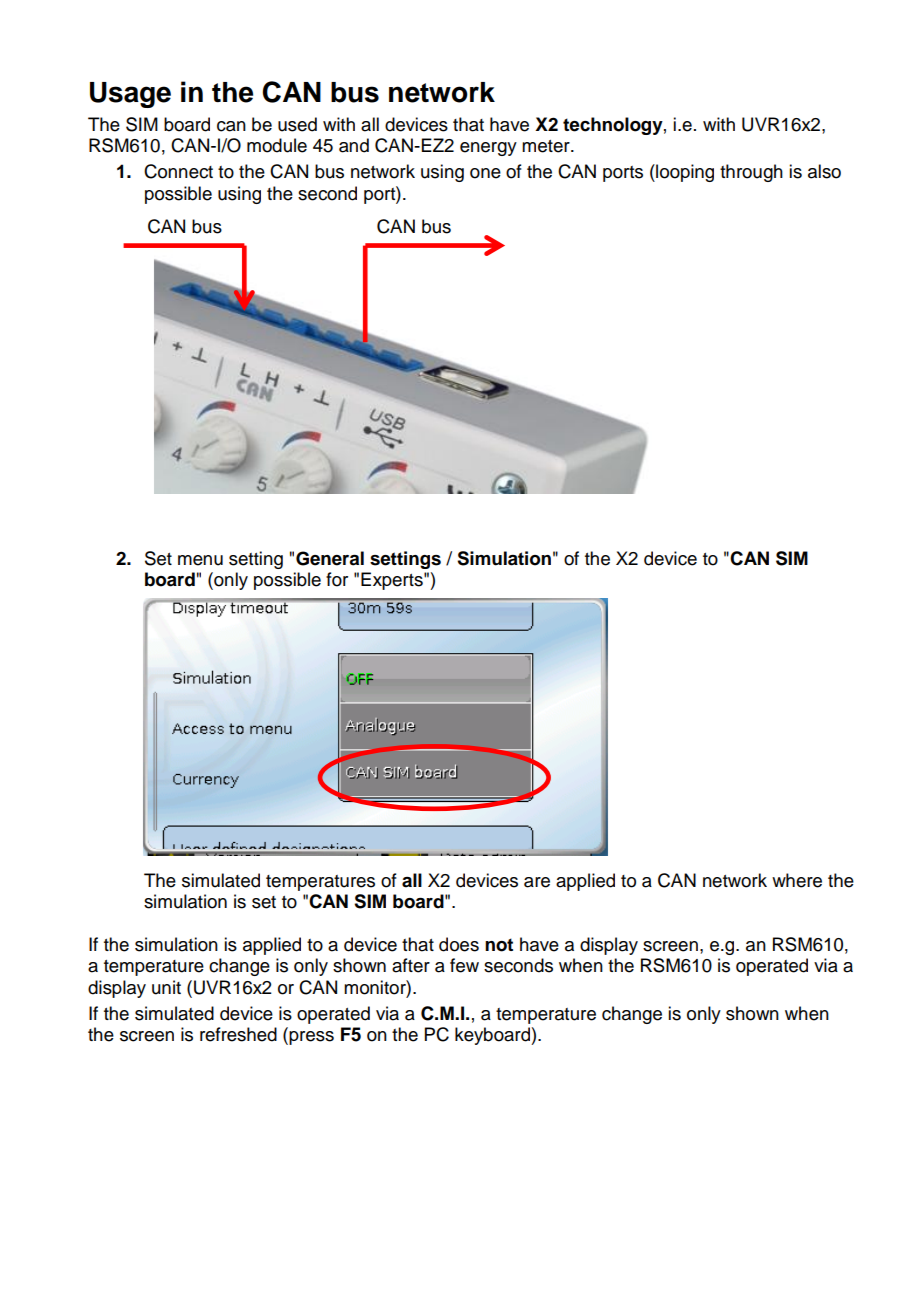 This document has height=1308, width=924. I want to click on energy, so click(488, 149).
